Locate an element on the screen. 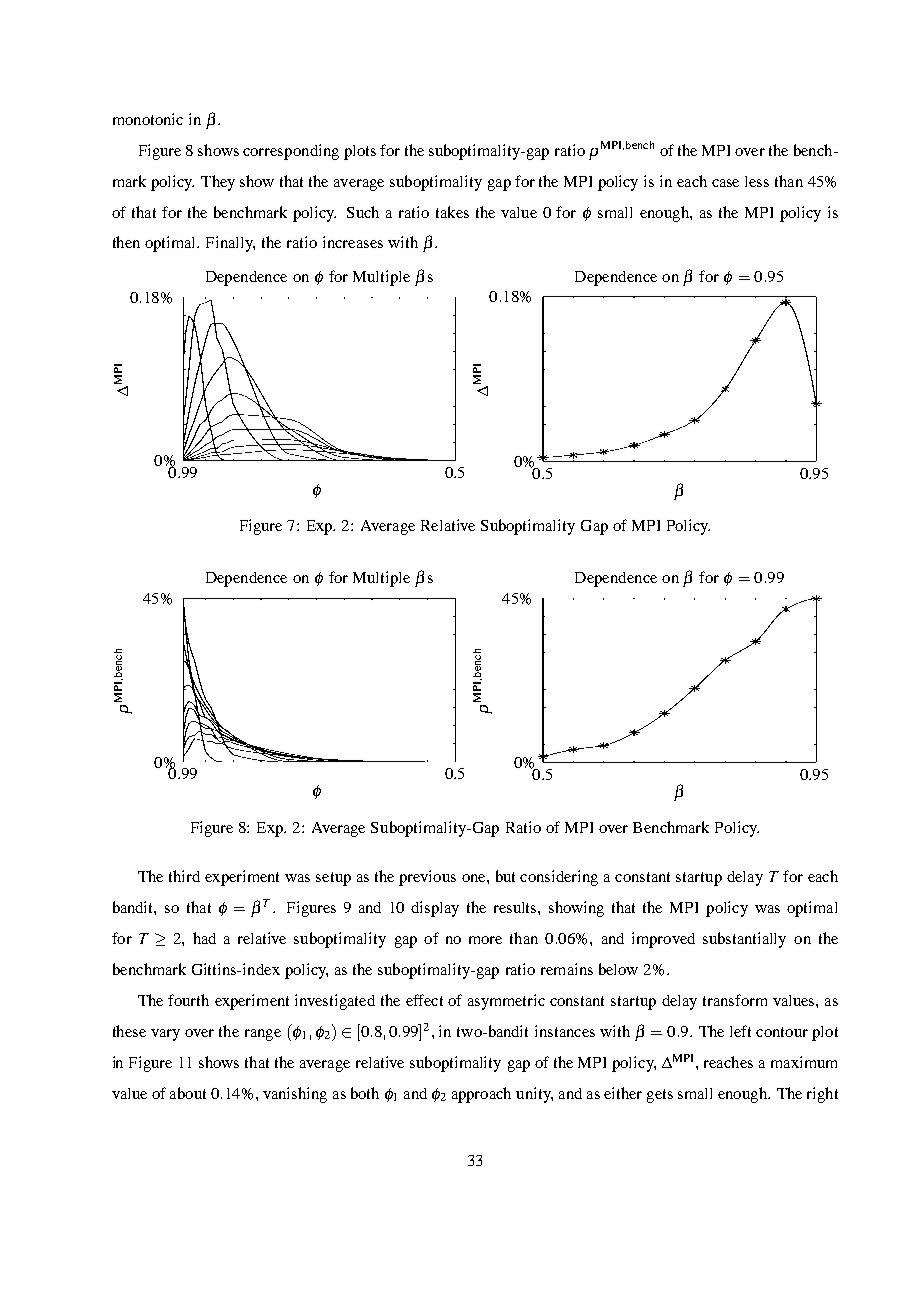 Image resolution: width=924 pixels, height=1309 pixels. case is located at coordinates (725, 183).
